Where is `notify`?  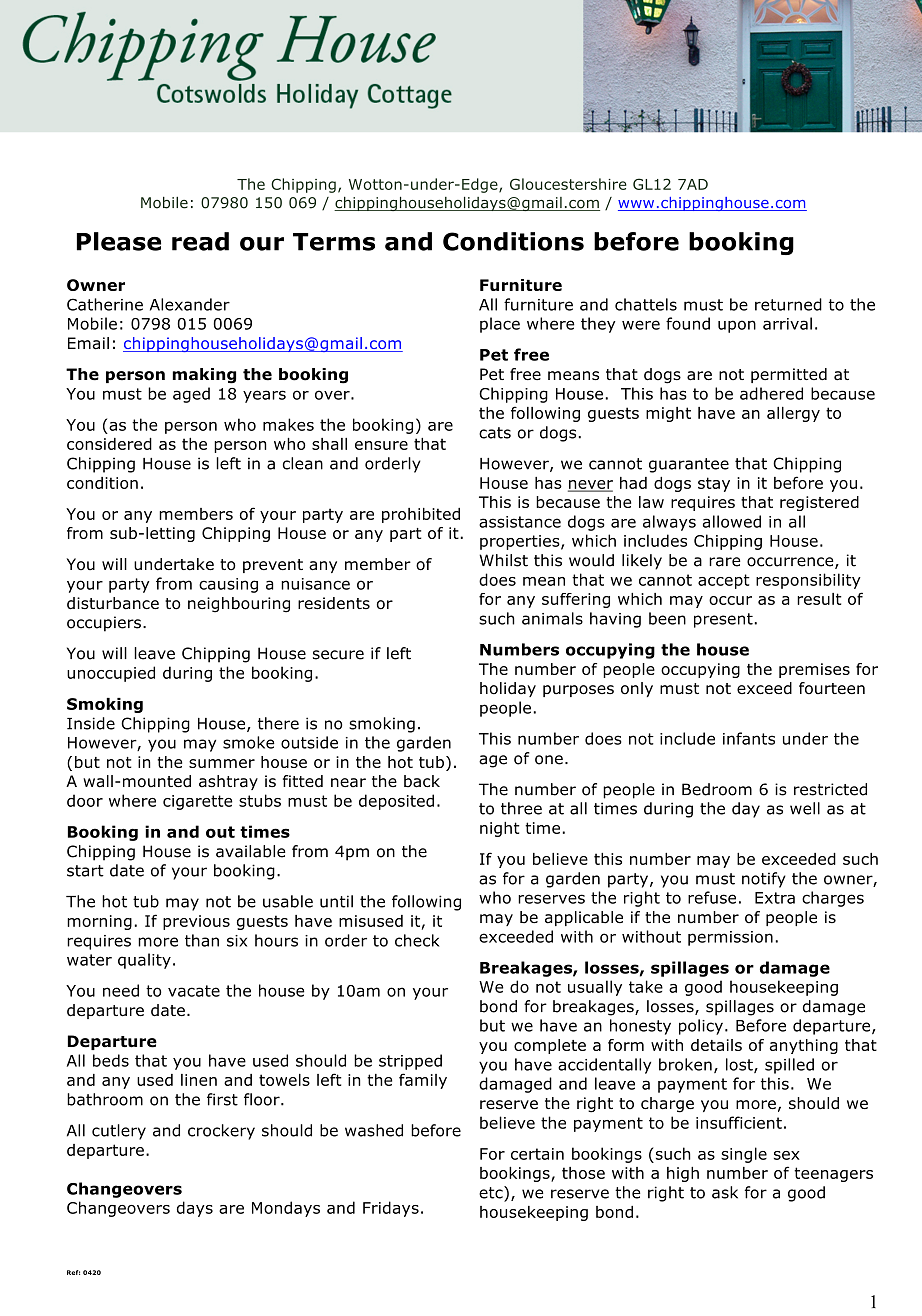
notify is located at coordinates (764, 880).
